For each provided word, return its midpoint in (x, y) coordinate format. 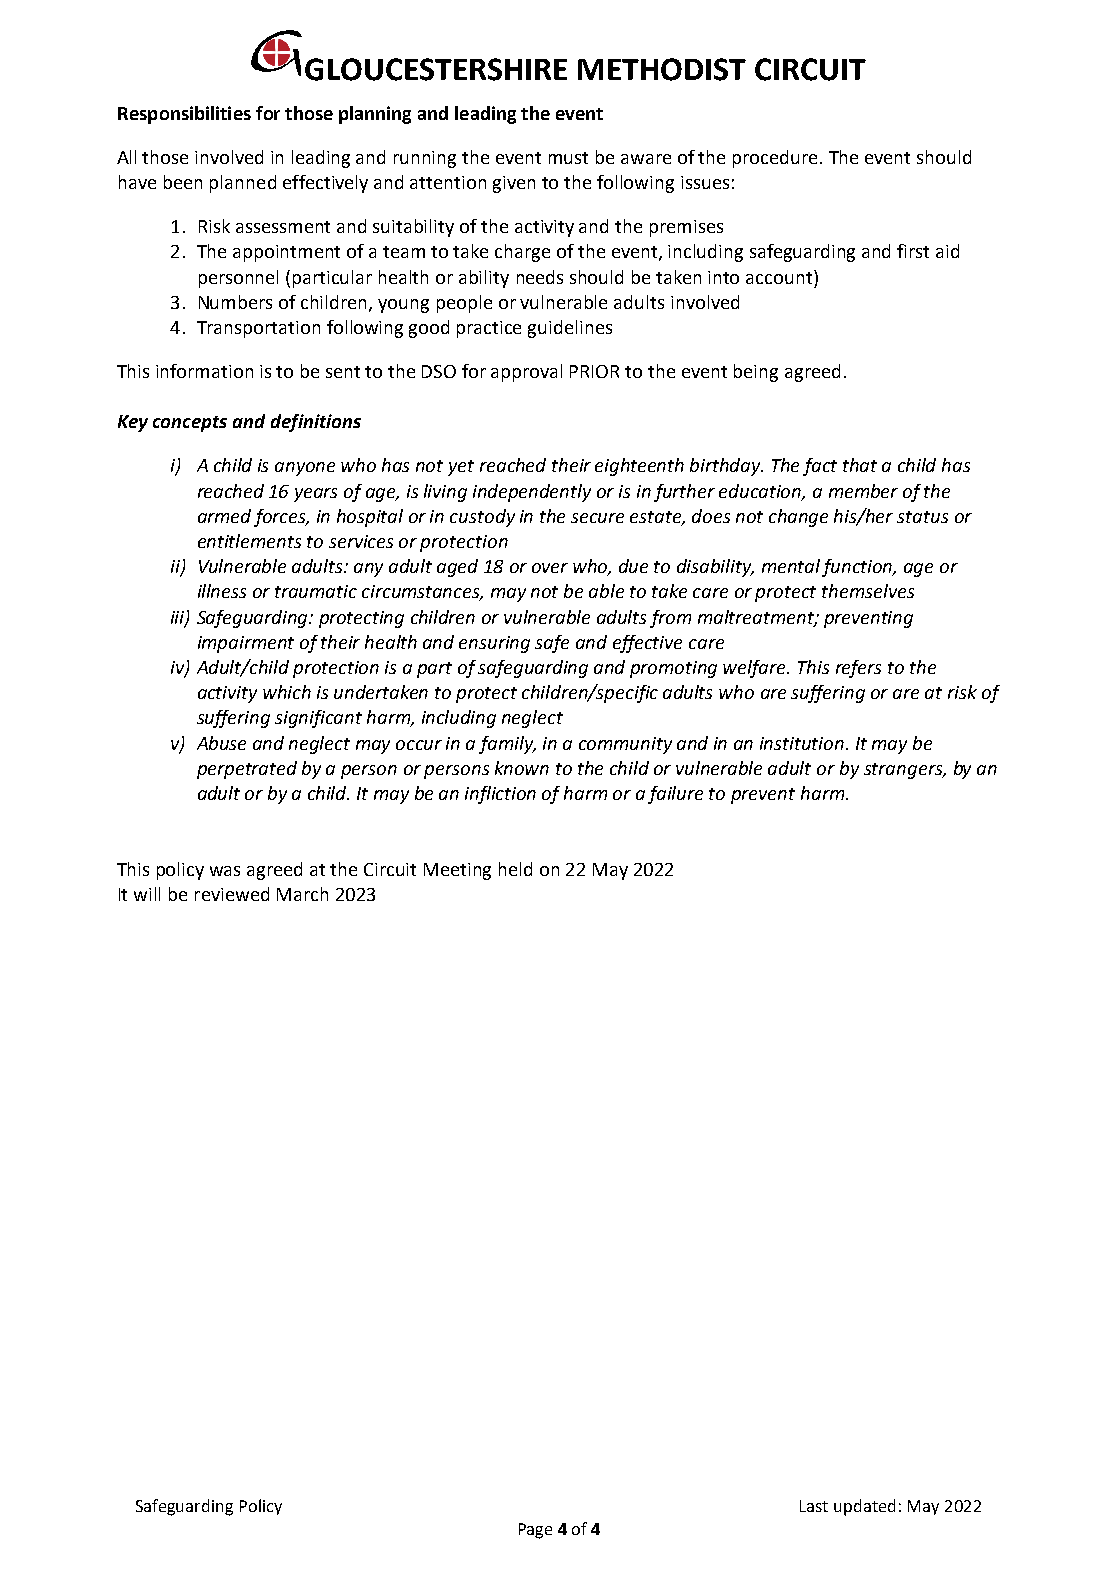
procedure (775, 159)
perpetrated (247, 770)
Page (535, 1531)
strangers (904, 771)
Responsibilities (184, 115)
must (568, 158)
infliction (500, 795)
